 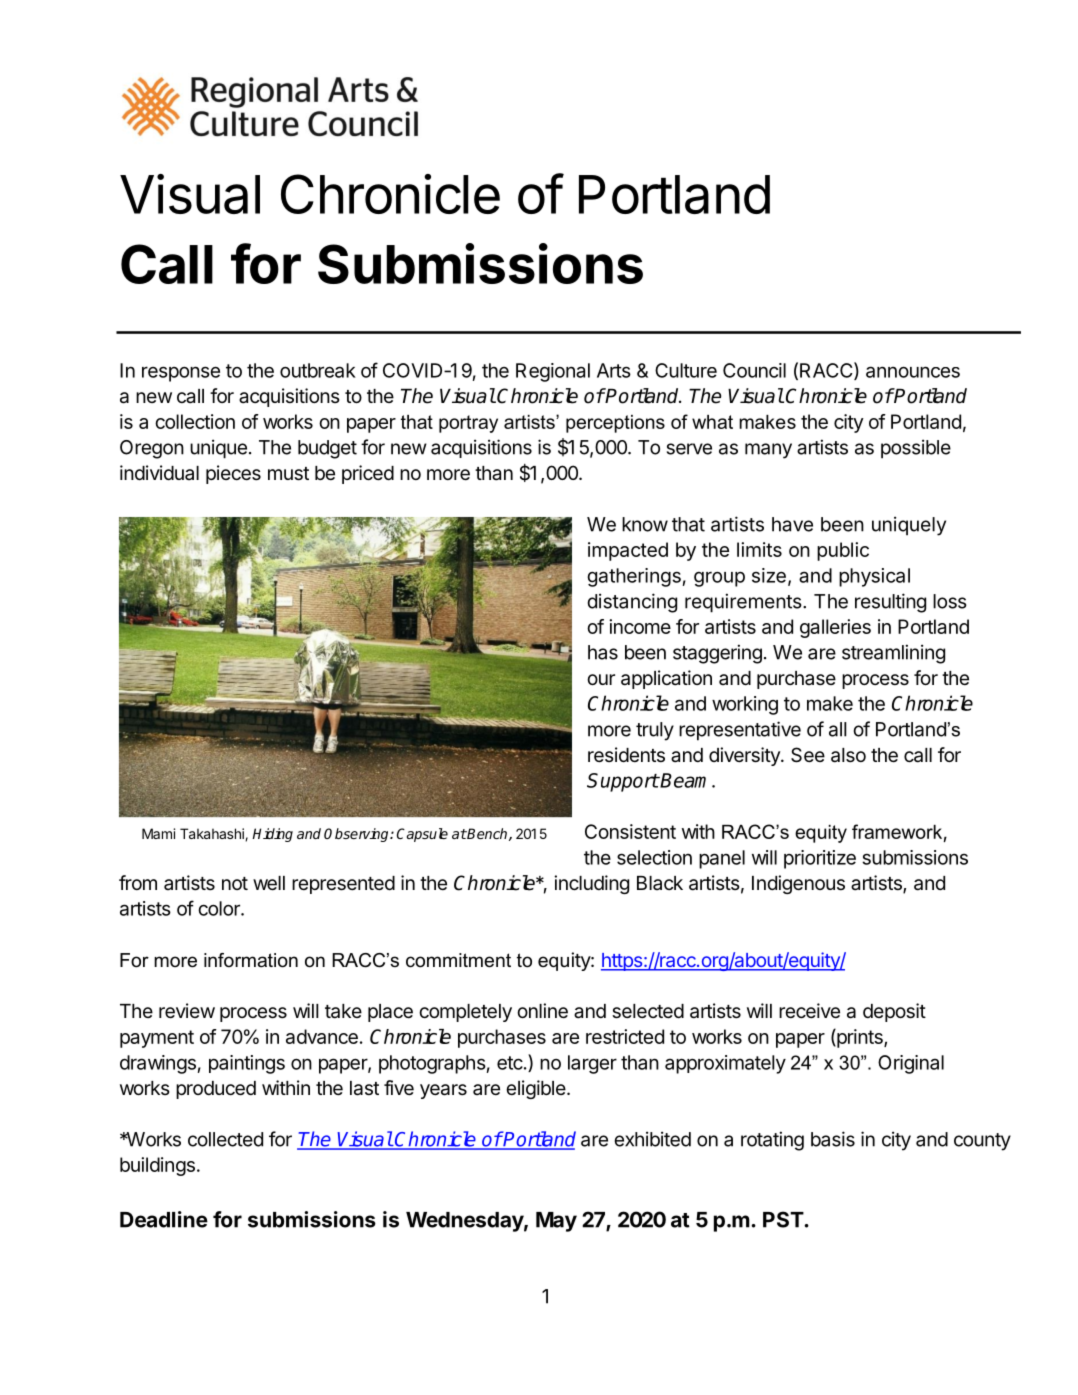 What do you see at coordinates (894, 1012) in the screenshot?
I see `deposit` at bounding box center [894, 1012].
